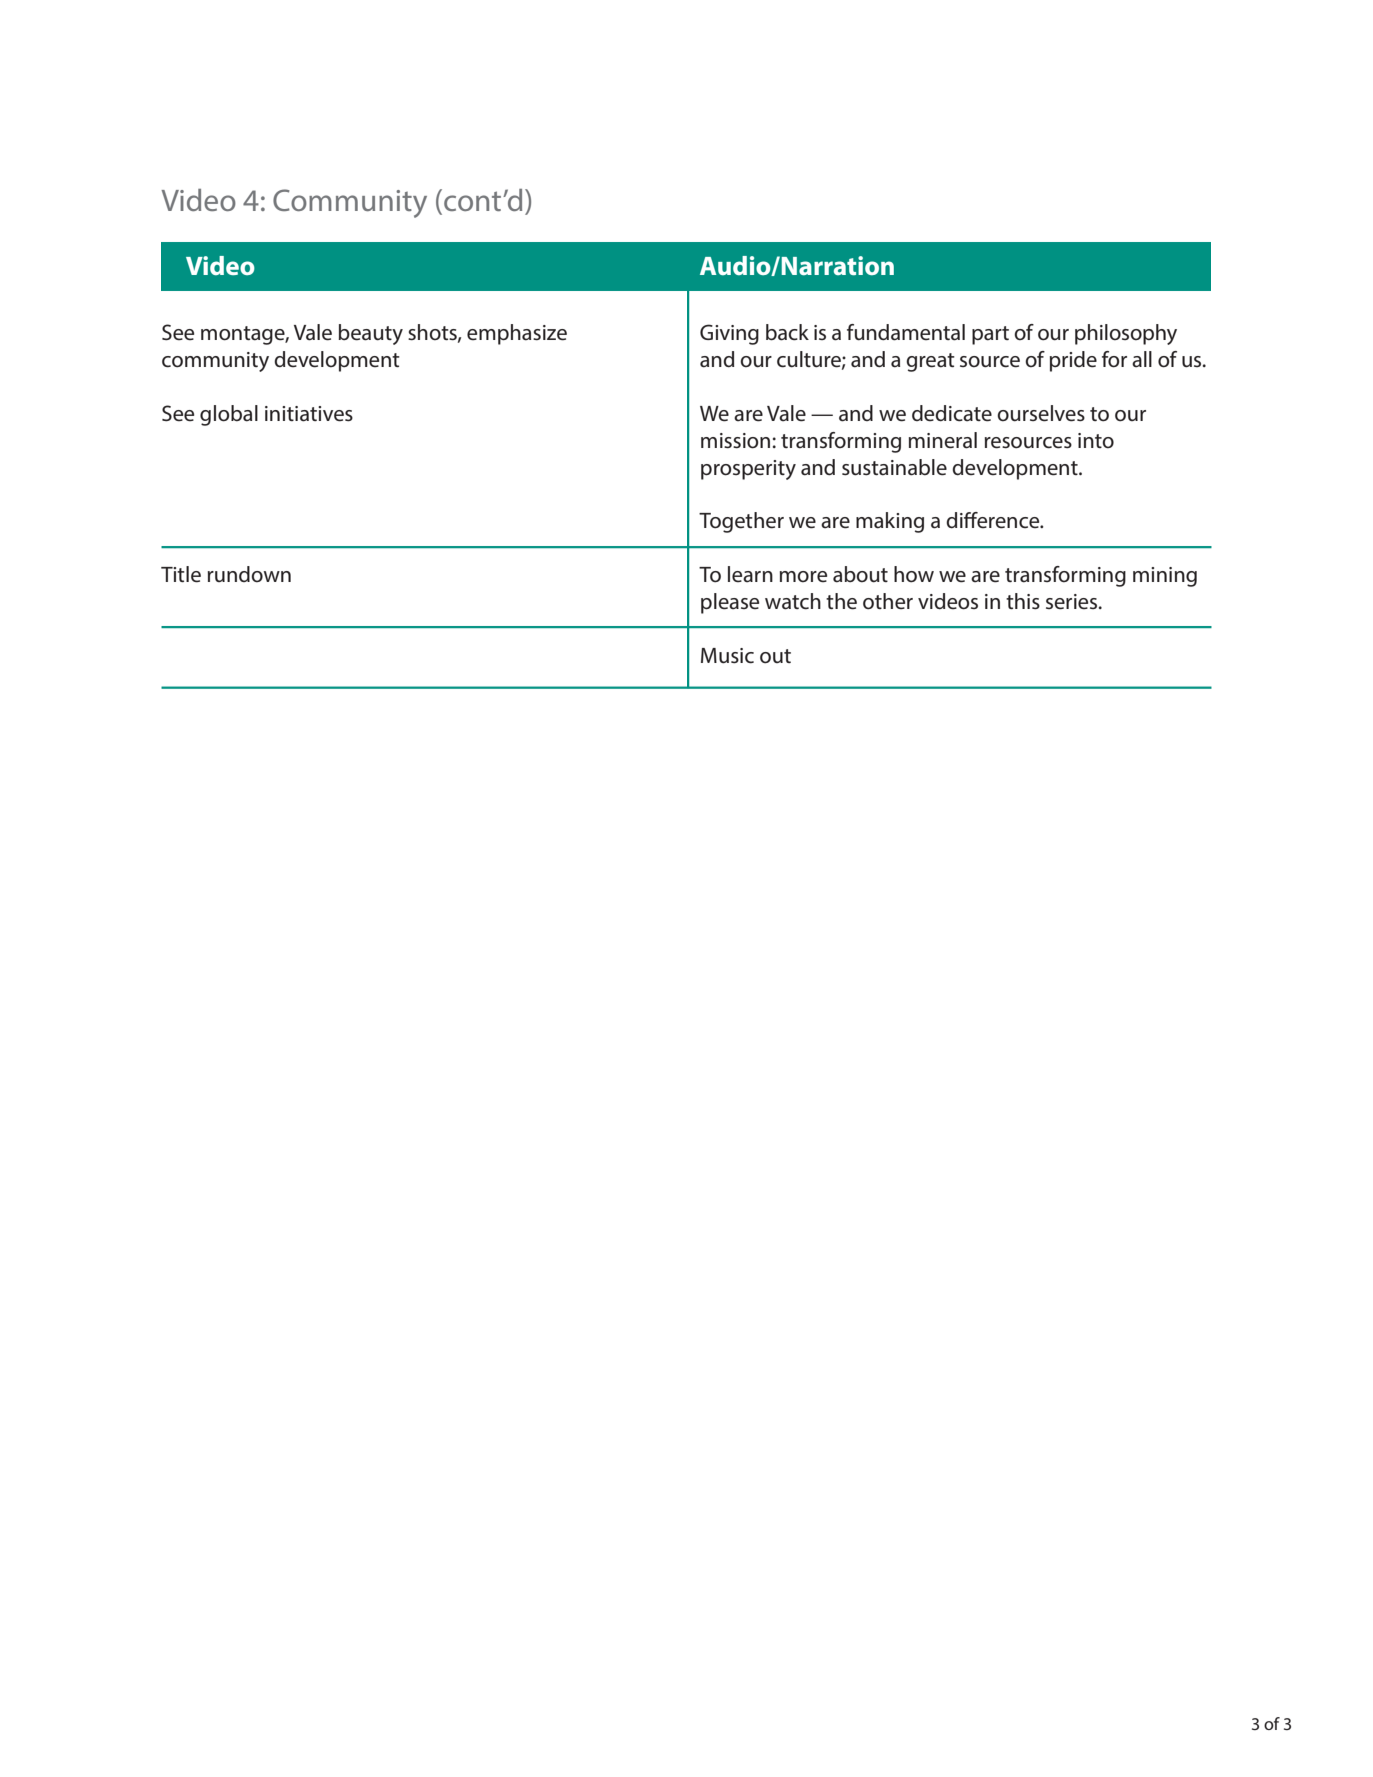  What do you see at coordinates (729, 334) in the screenshot?
I see `Giving` at bounding box center [729, 334].
